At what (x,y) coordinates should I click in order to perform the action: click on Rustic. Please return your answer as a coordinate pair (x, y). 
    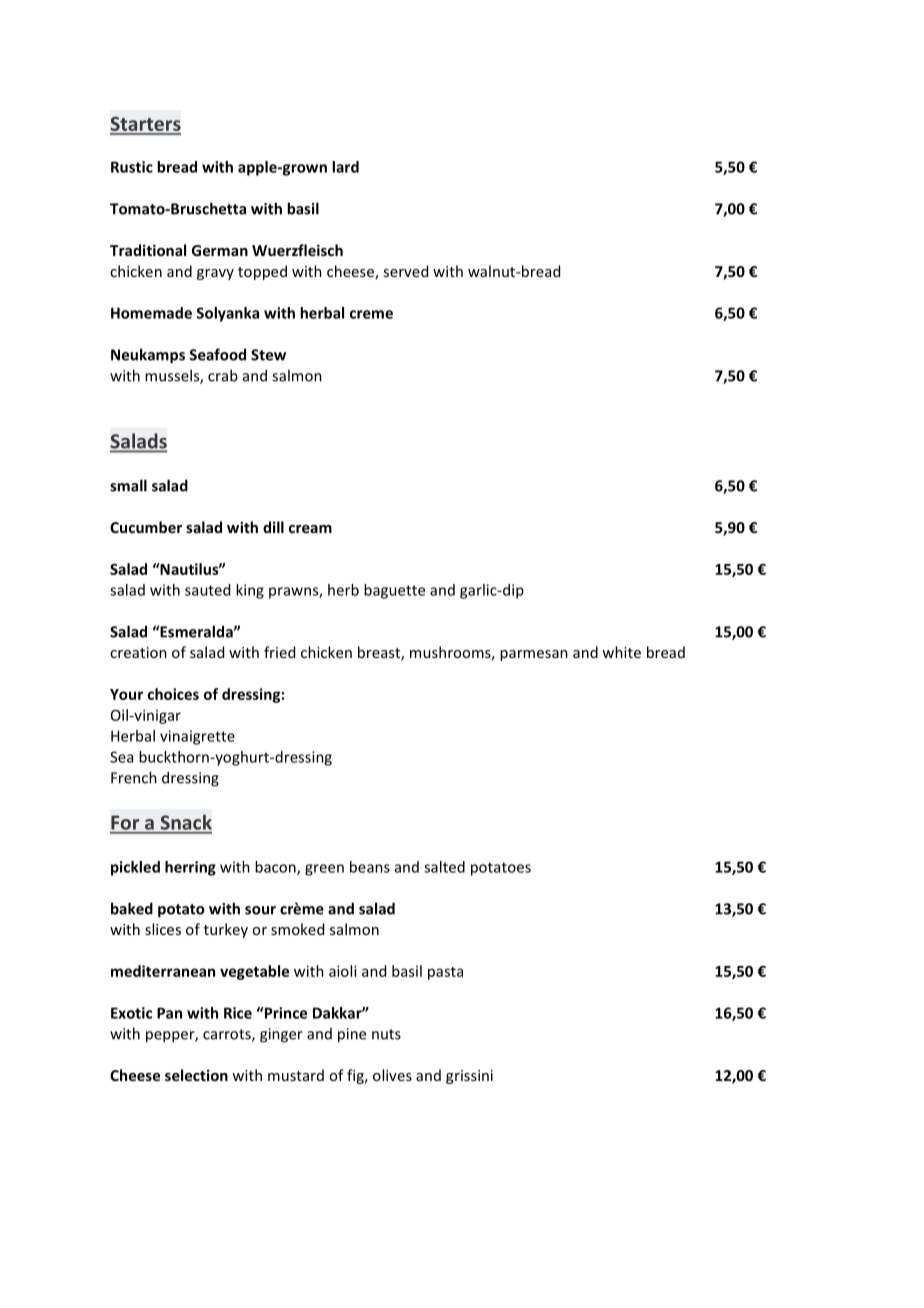
    Looking at the image, I should click on (132, 167).
